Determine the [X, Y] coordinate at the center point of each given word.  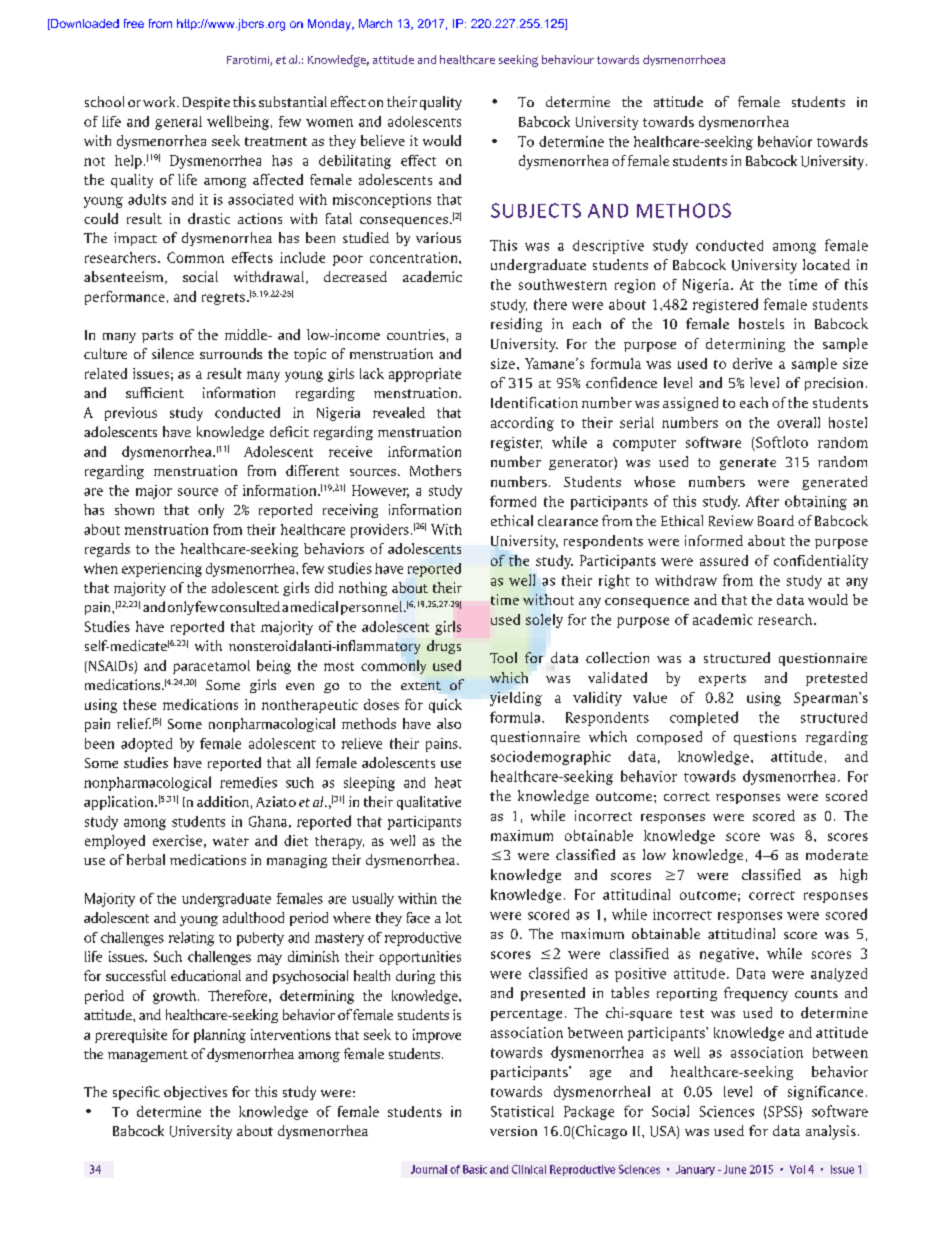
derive [752, 363]
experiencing [162, 570]
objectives [195, 1093]
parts [157, 337]
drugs [444, 647]
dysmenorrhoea [684, 60]
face [418, 917]
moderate [837, 854]
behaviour [568, 59]
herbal [146, 859]
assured [724, 560]
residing [516, 325]
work [160, 101]
